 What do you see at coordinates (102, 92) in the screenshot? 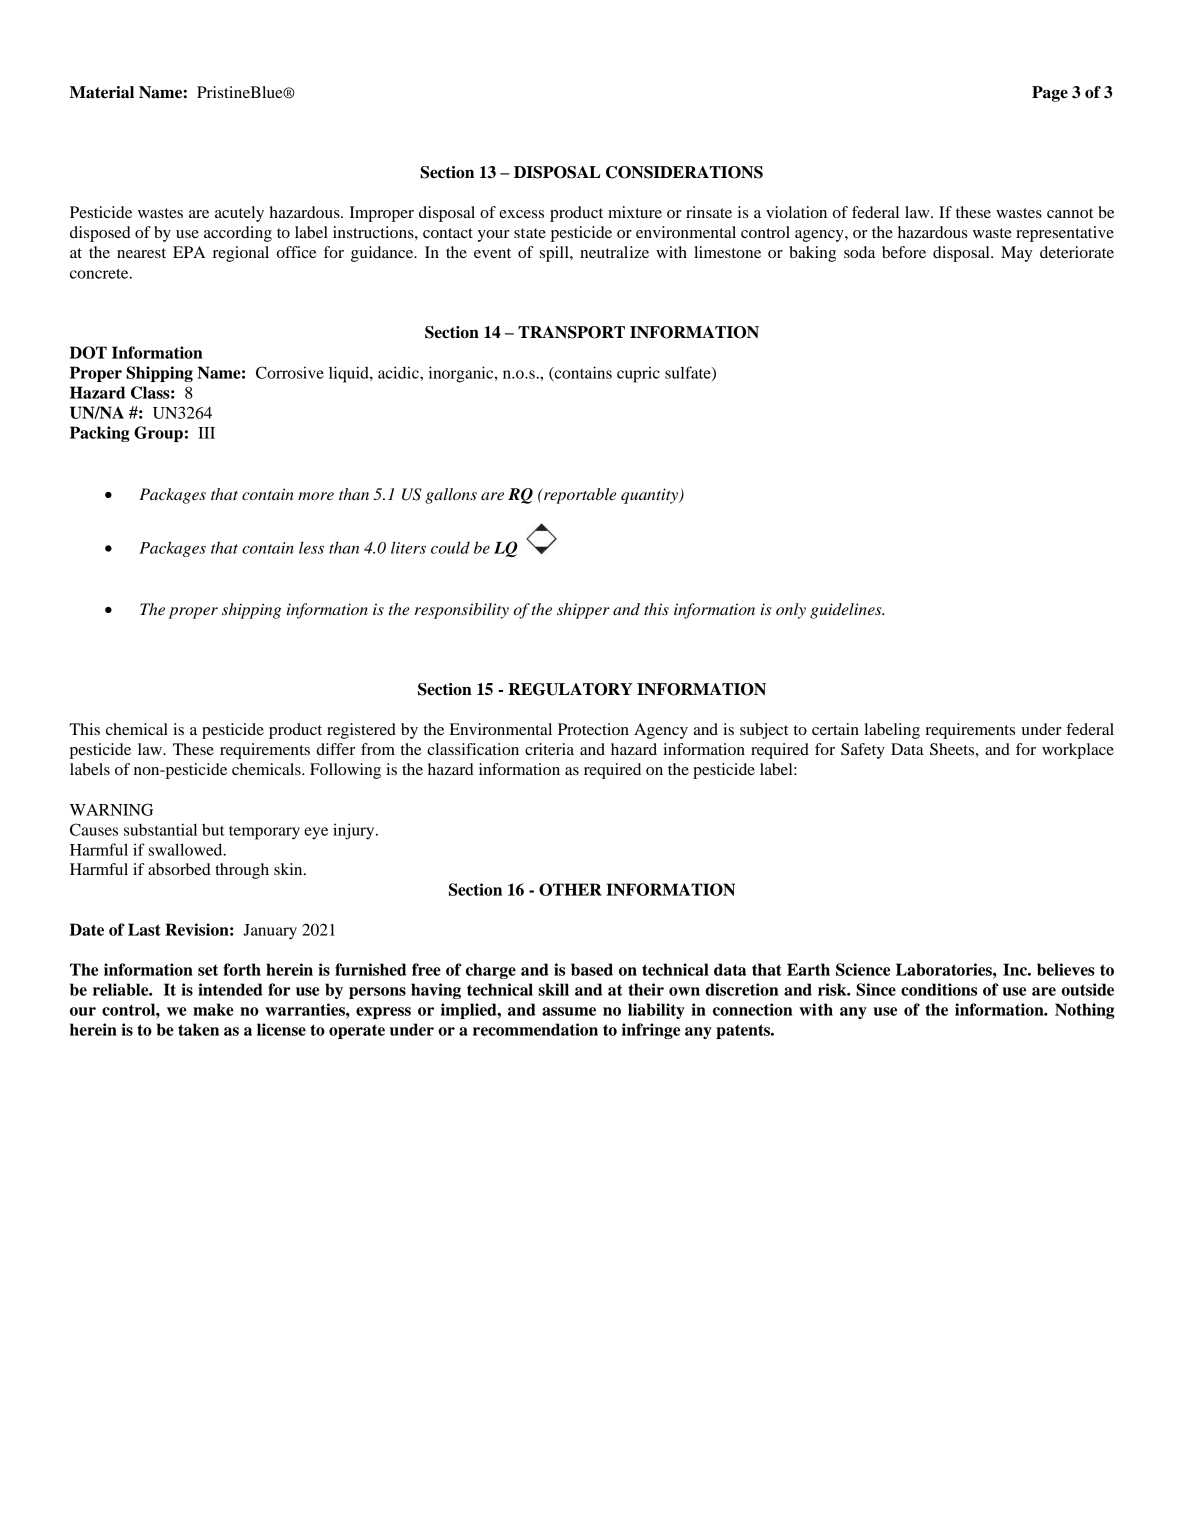
I see `Material` at bounding box center [102, 92].
